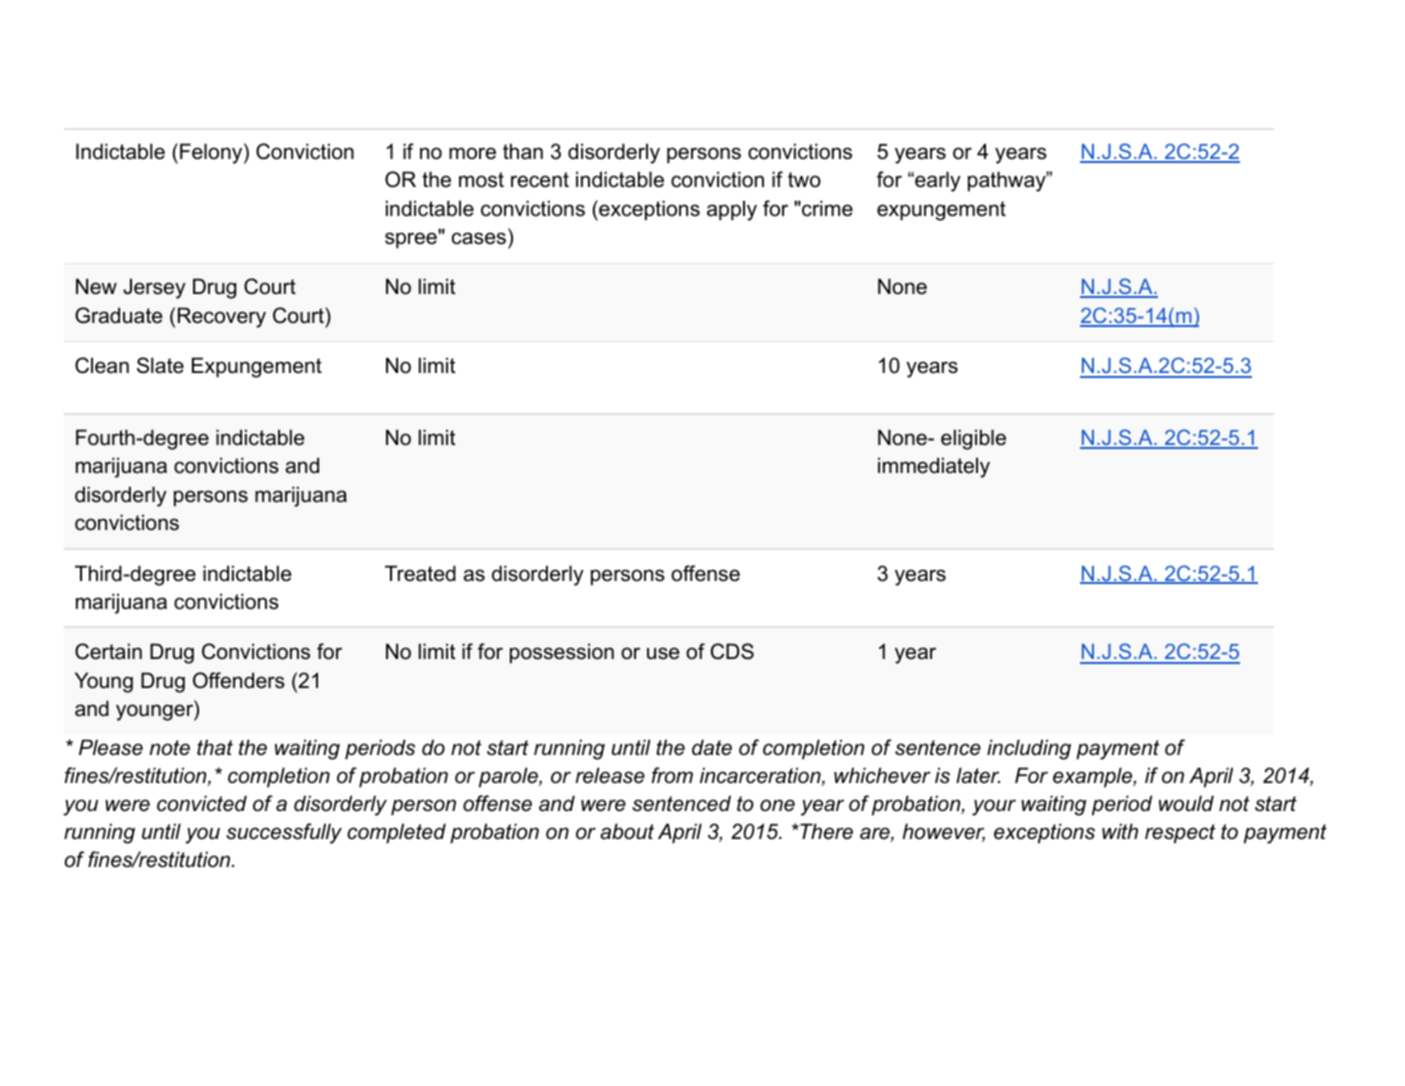 Image resolution: width=1405 pixels, height=1086 pixels. What do you see at coordinates (627, 831) in the document?
I see `about` at bounding box center [627, 831].
